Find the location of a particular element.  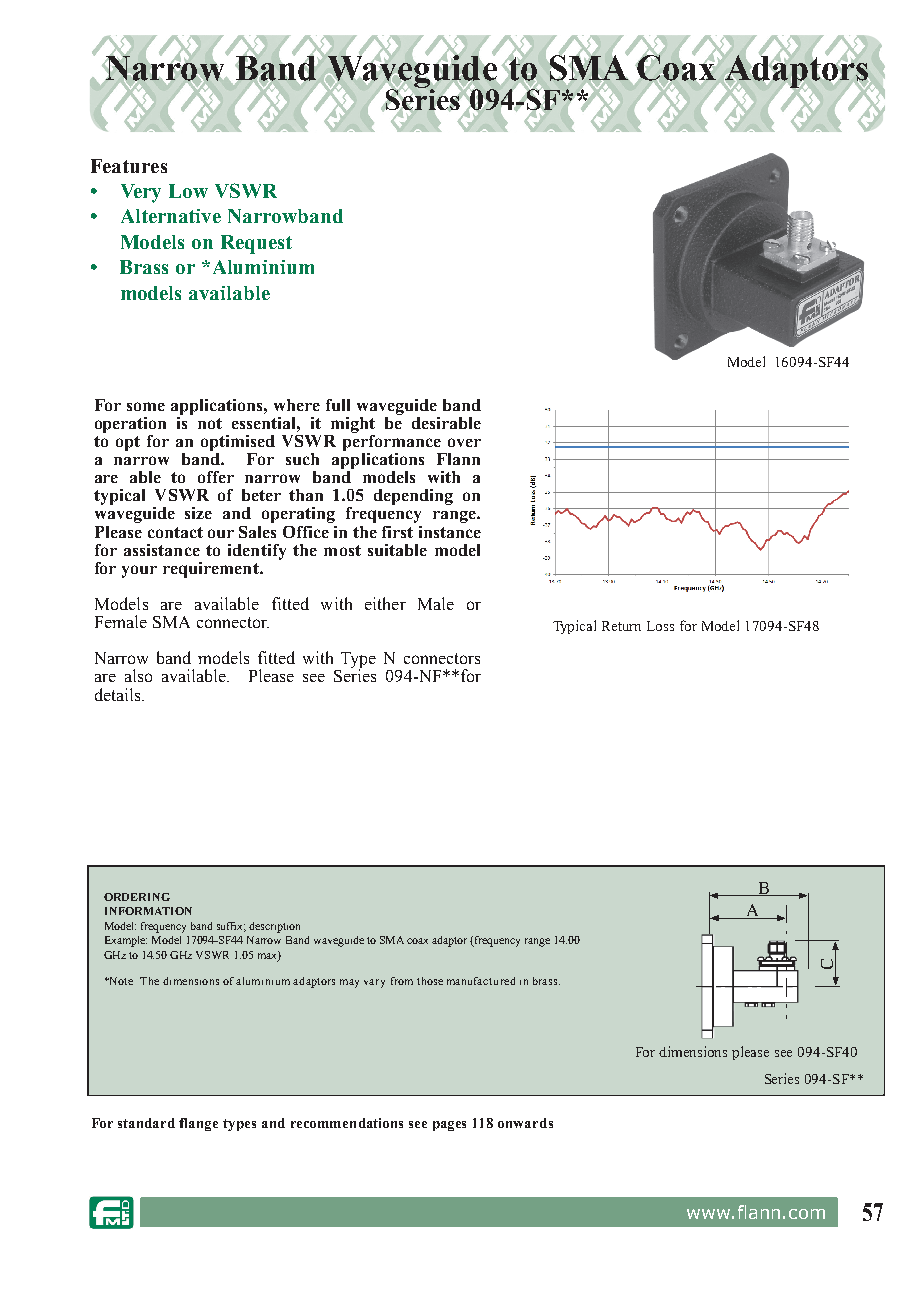

ORDERING is located at coordinates (137, 897).
